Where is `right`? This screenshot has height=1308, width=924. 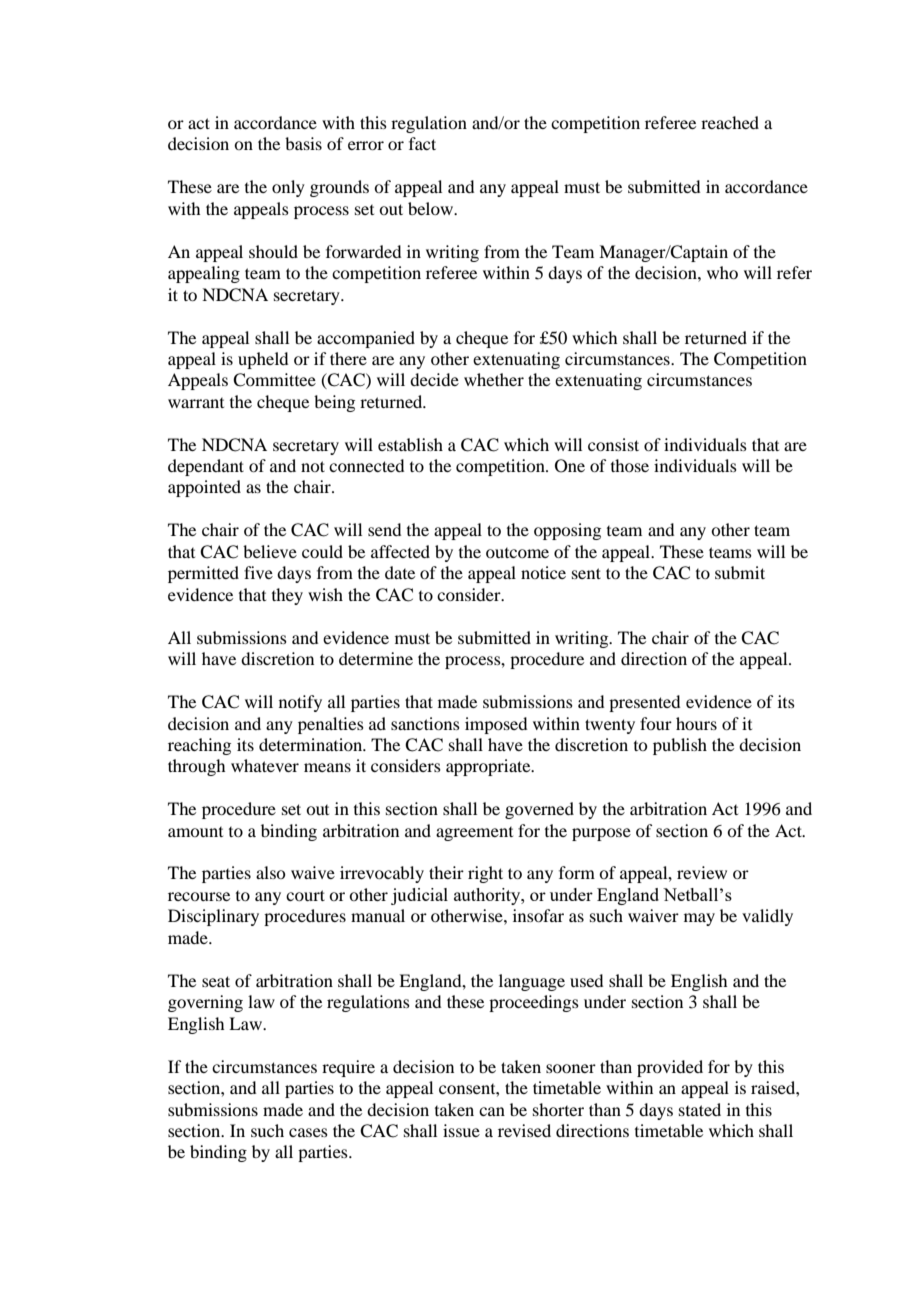 right is located at coordinates (485, 874).
